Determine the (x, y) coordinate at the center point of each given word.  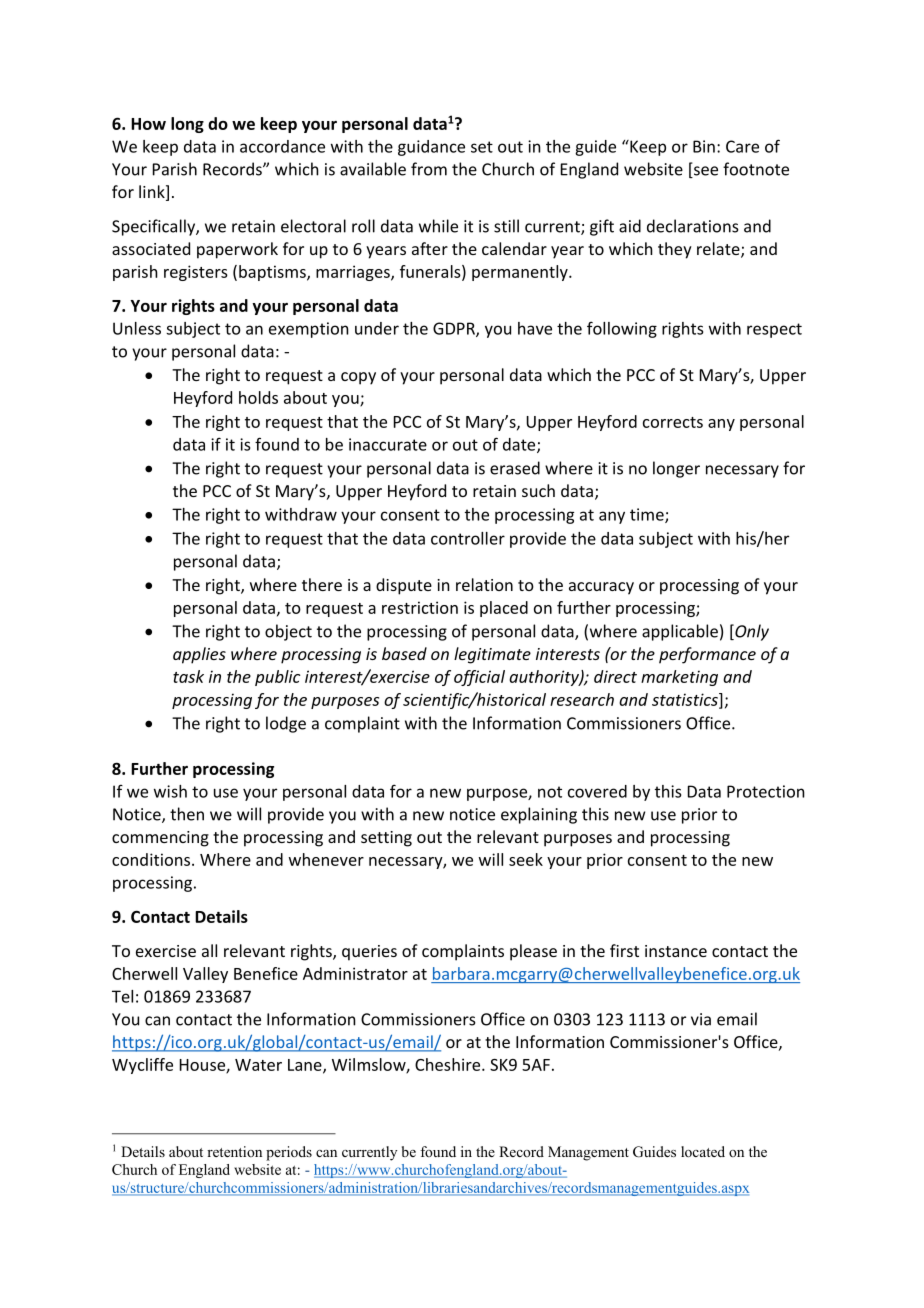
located (703, 1151)
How (148, 124)
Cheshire (449, 1064)
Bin (704, 146)
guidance (431, 148)
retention (234, 1151)
